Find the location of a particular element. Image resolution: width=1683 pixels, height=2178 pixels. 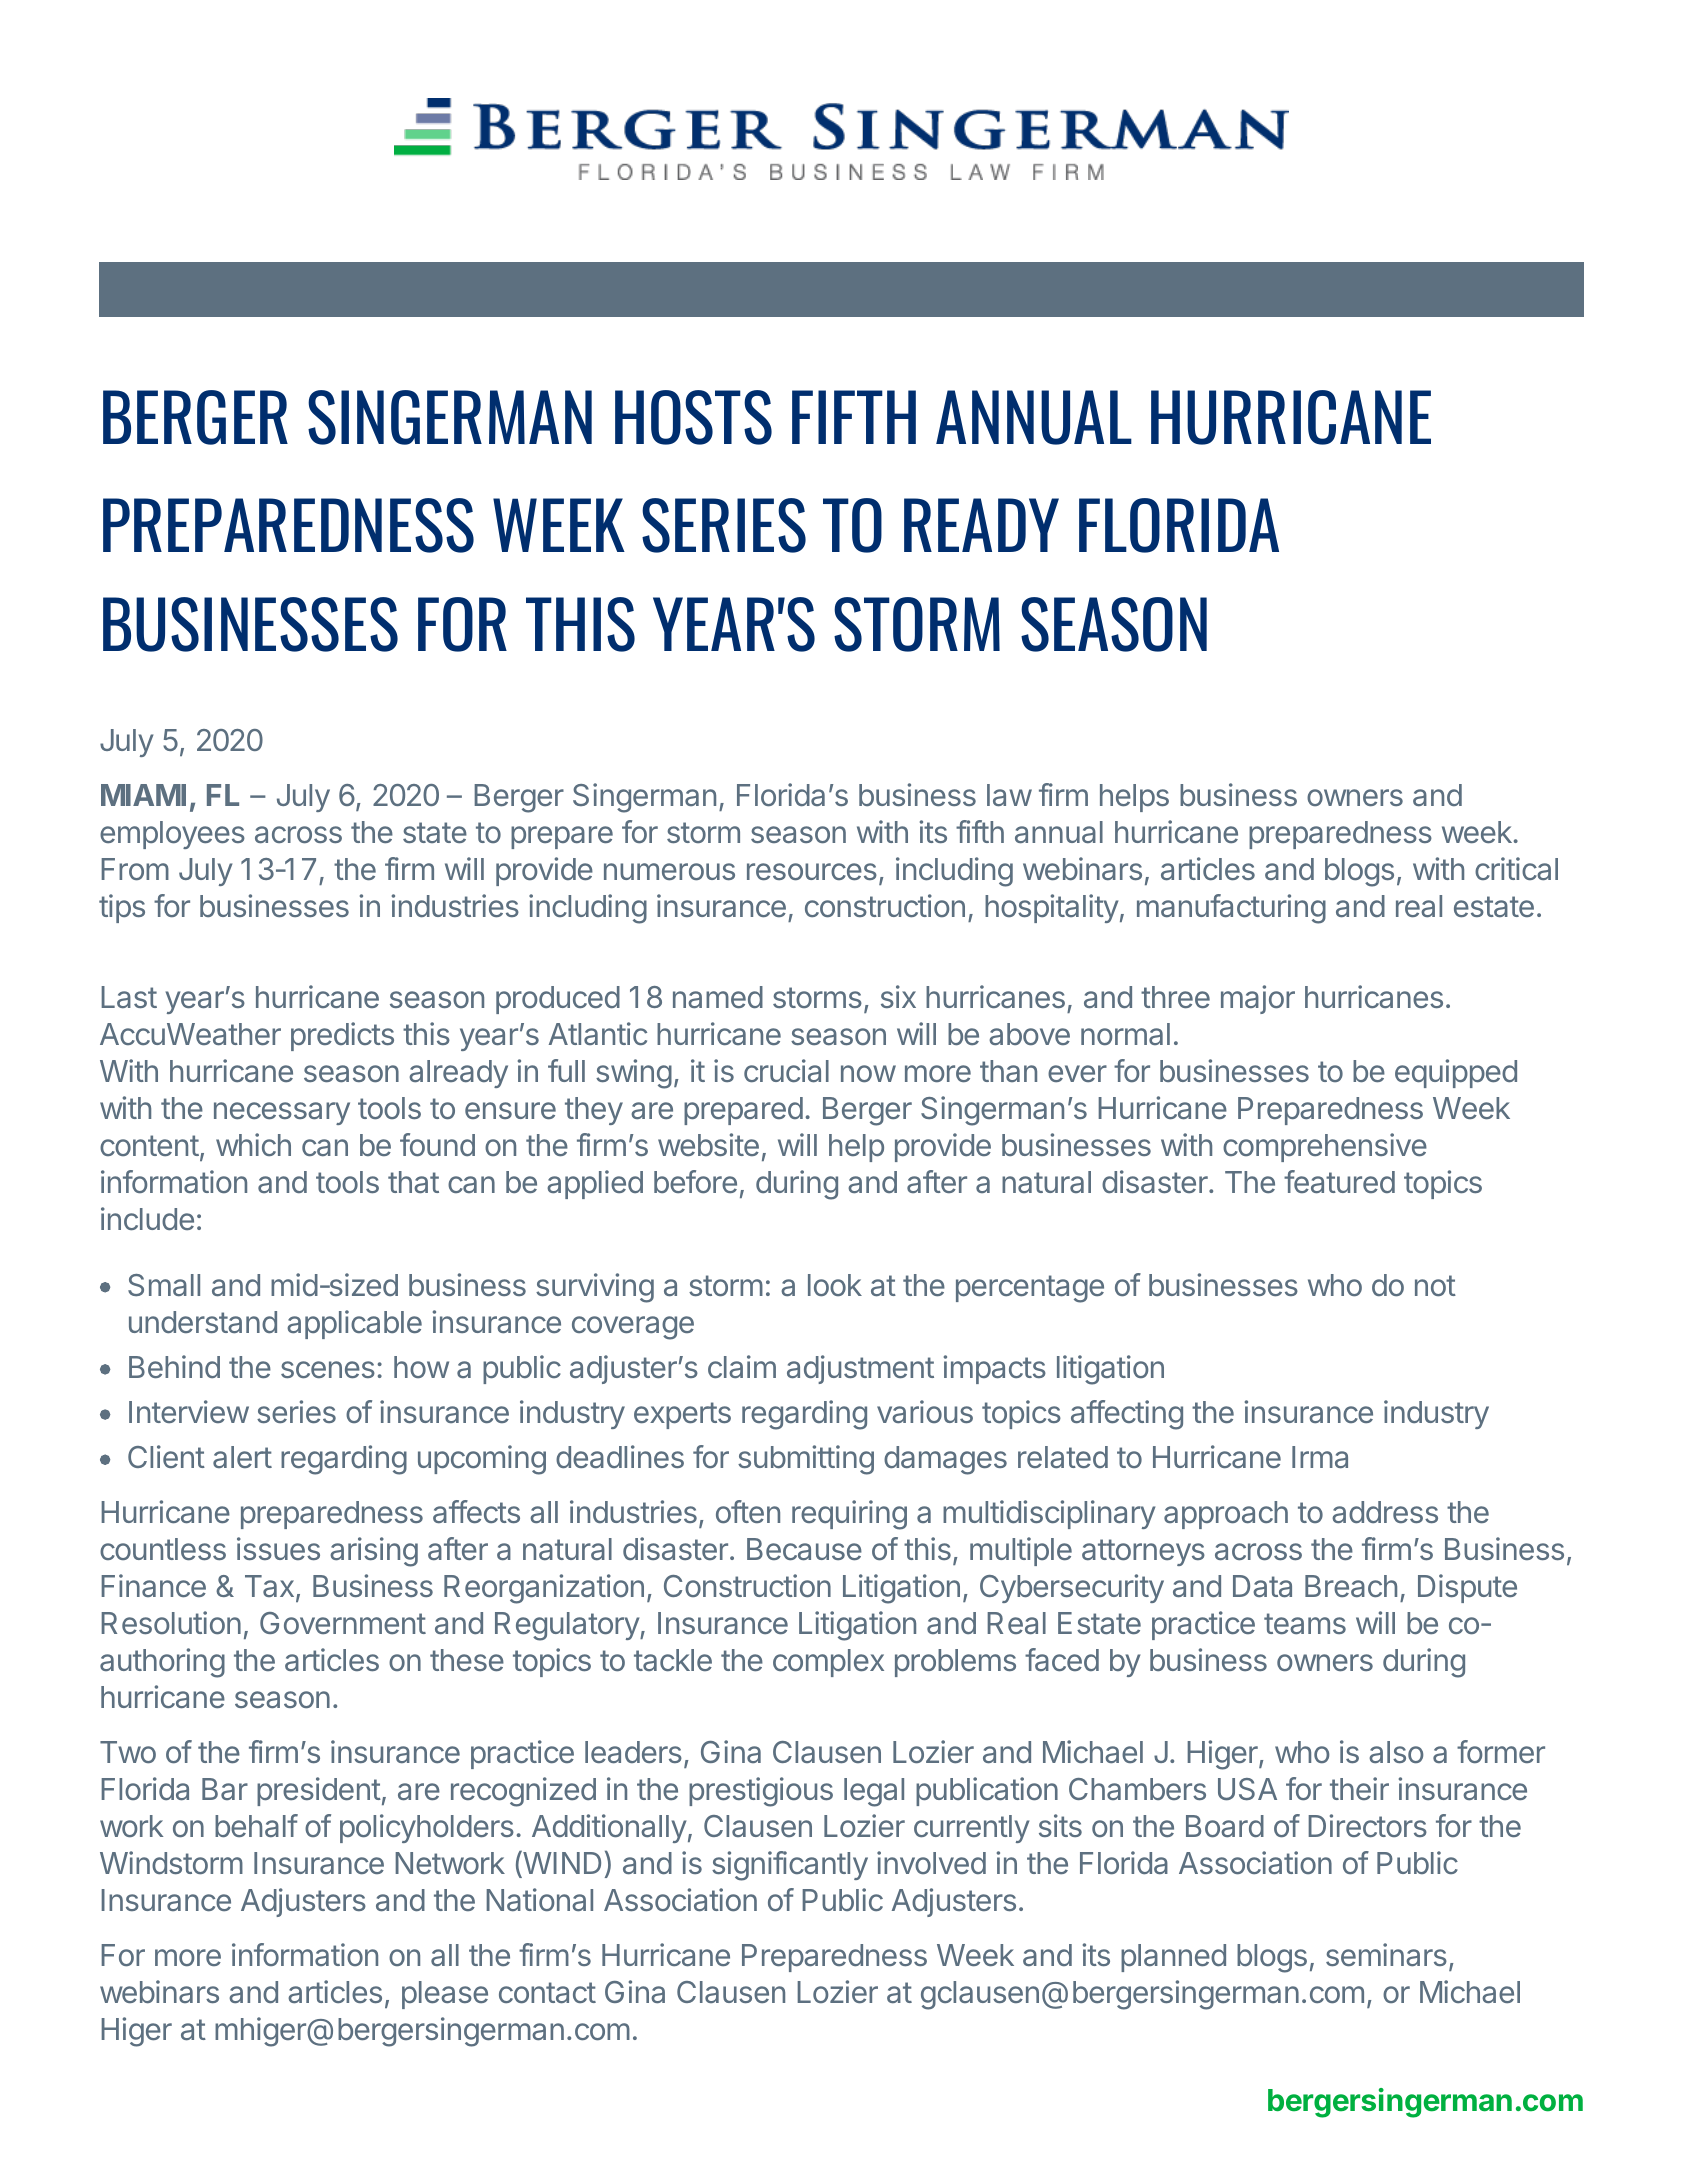

which is located at coordinates (253, 1144).
